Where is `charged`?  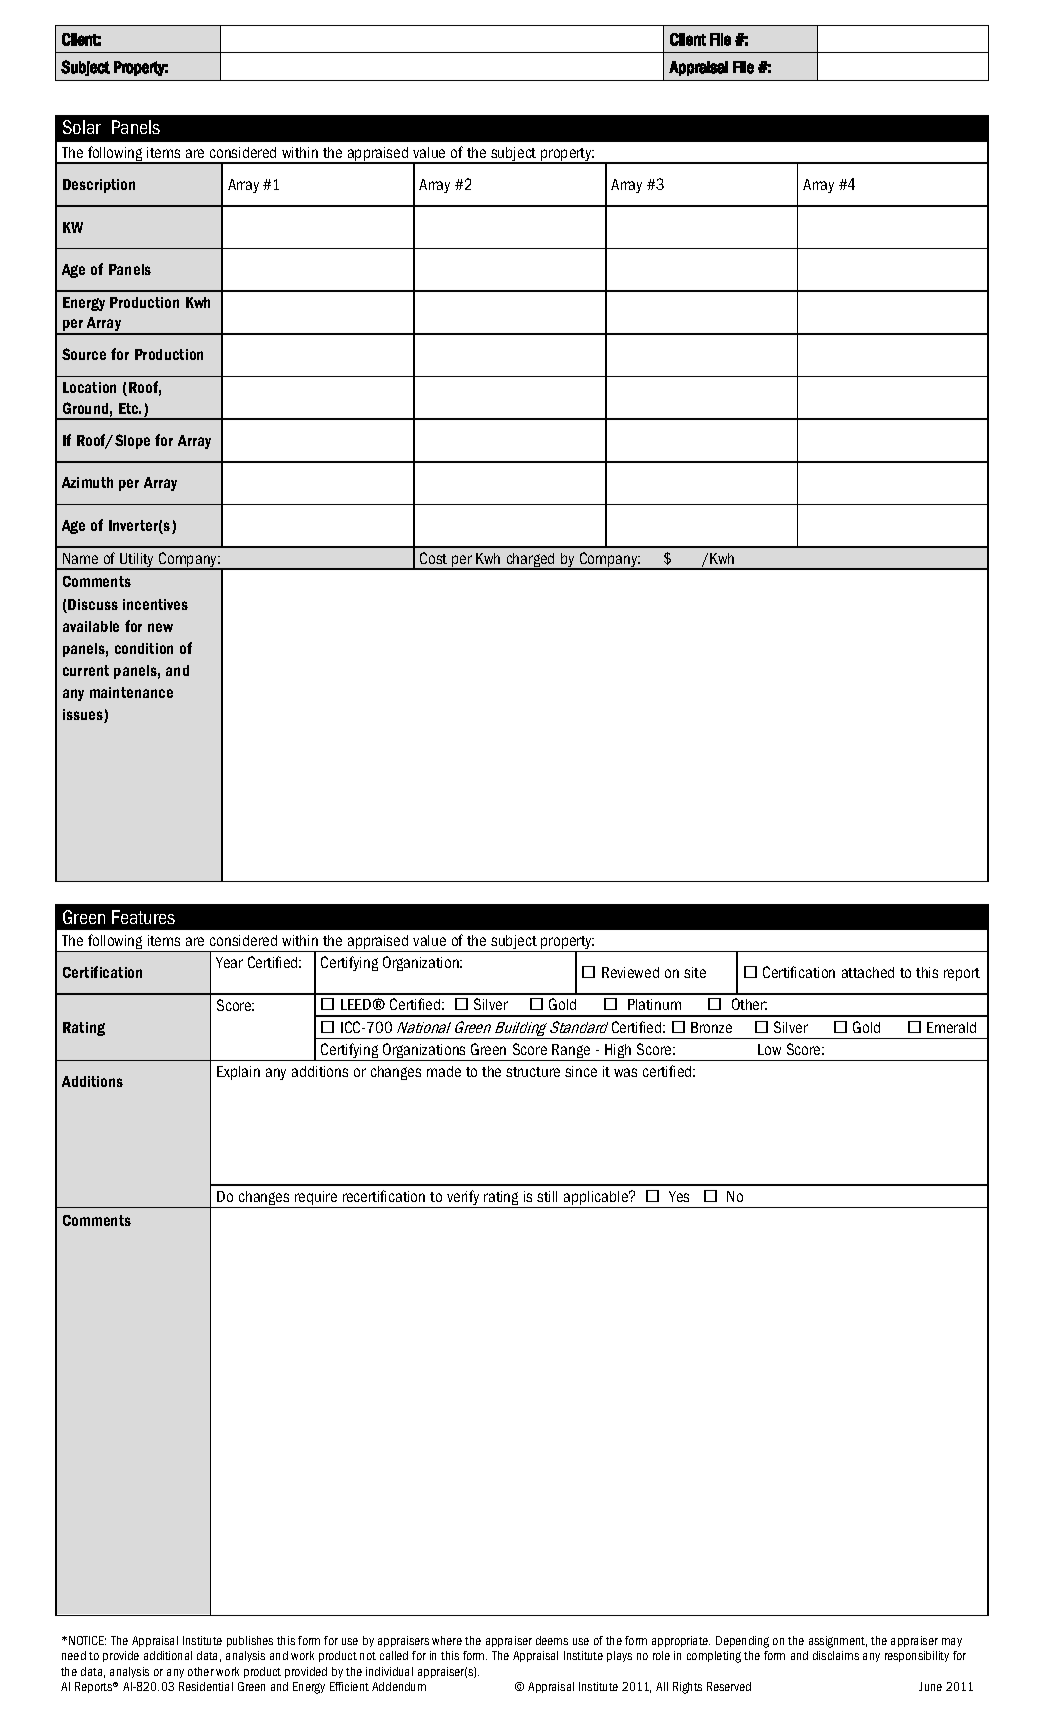 charged is located at coordinates (530, 561).
